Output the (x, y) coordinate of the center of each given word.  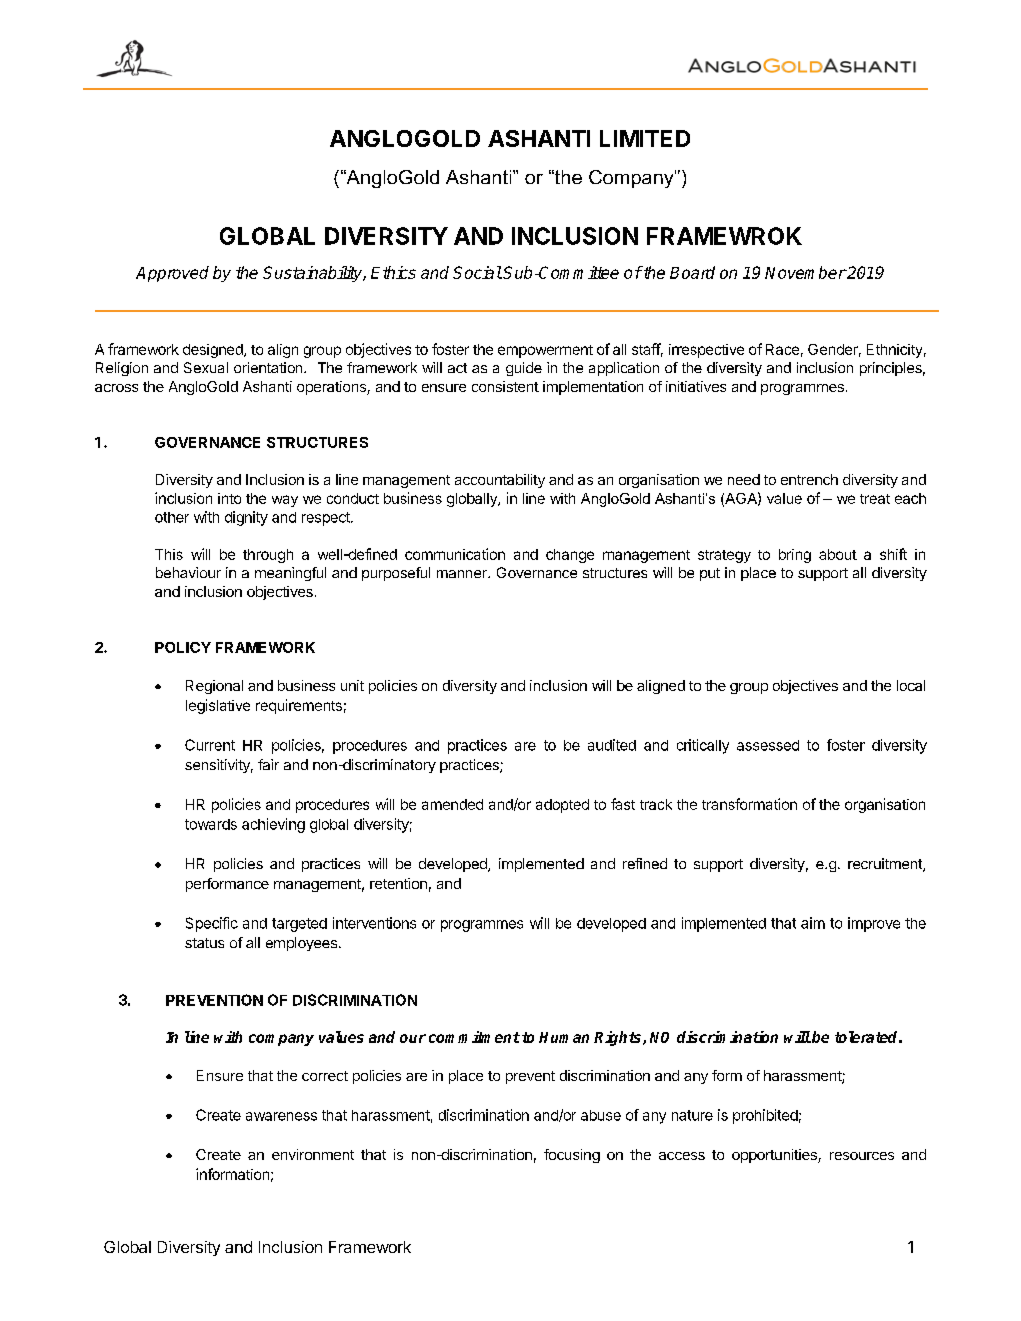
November (805, 272)
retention (398, 883)
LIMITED (645, 138)
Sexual (206, 367)
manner (463, 574)
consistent (505, 386)
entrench (809, 479)
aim (813, 923)
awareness (281, 1116)
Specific (212, 924)
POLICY (183, 647)
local (911, 685)
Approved (172, 274)
